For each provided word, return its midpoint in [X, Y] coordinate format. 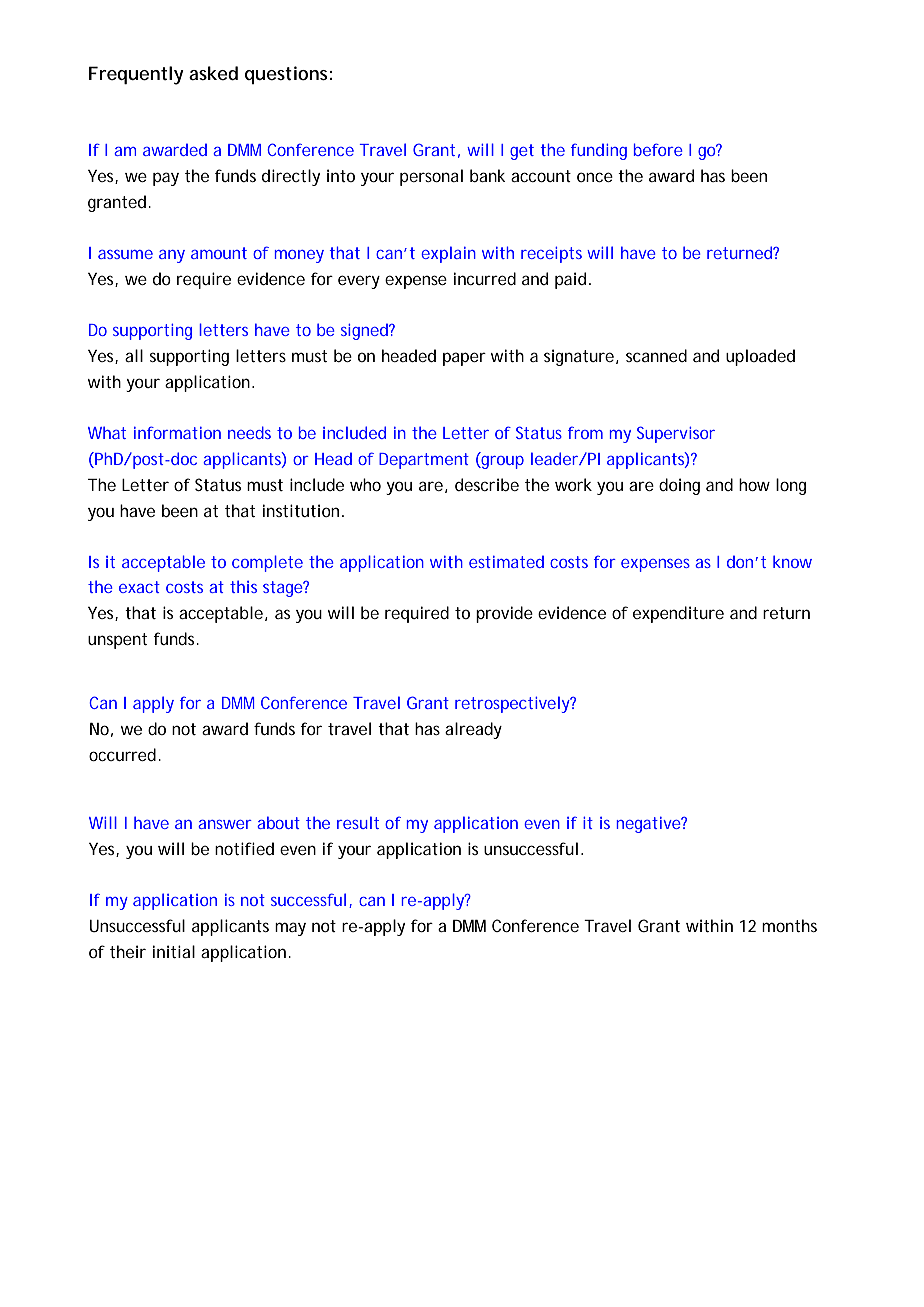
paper [464, 359]
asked [213, 73]
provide [504, 614]
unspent [117, 641]
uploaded [760, 357]
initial [174, 951]
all [134, 355]
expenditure [678, 614]
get [522, 152]
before [658, 149]
